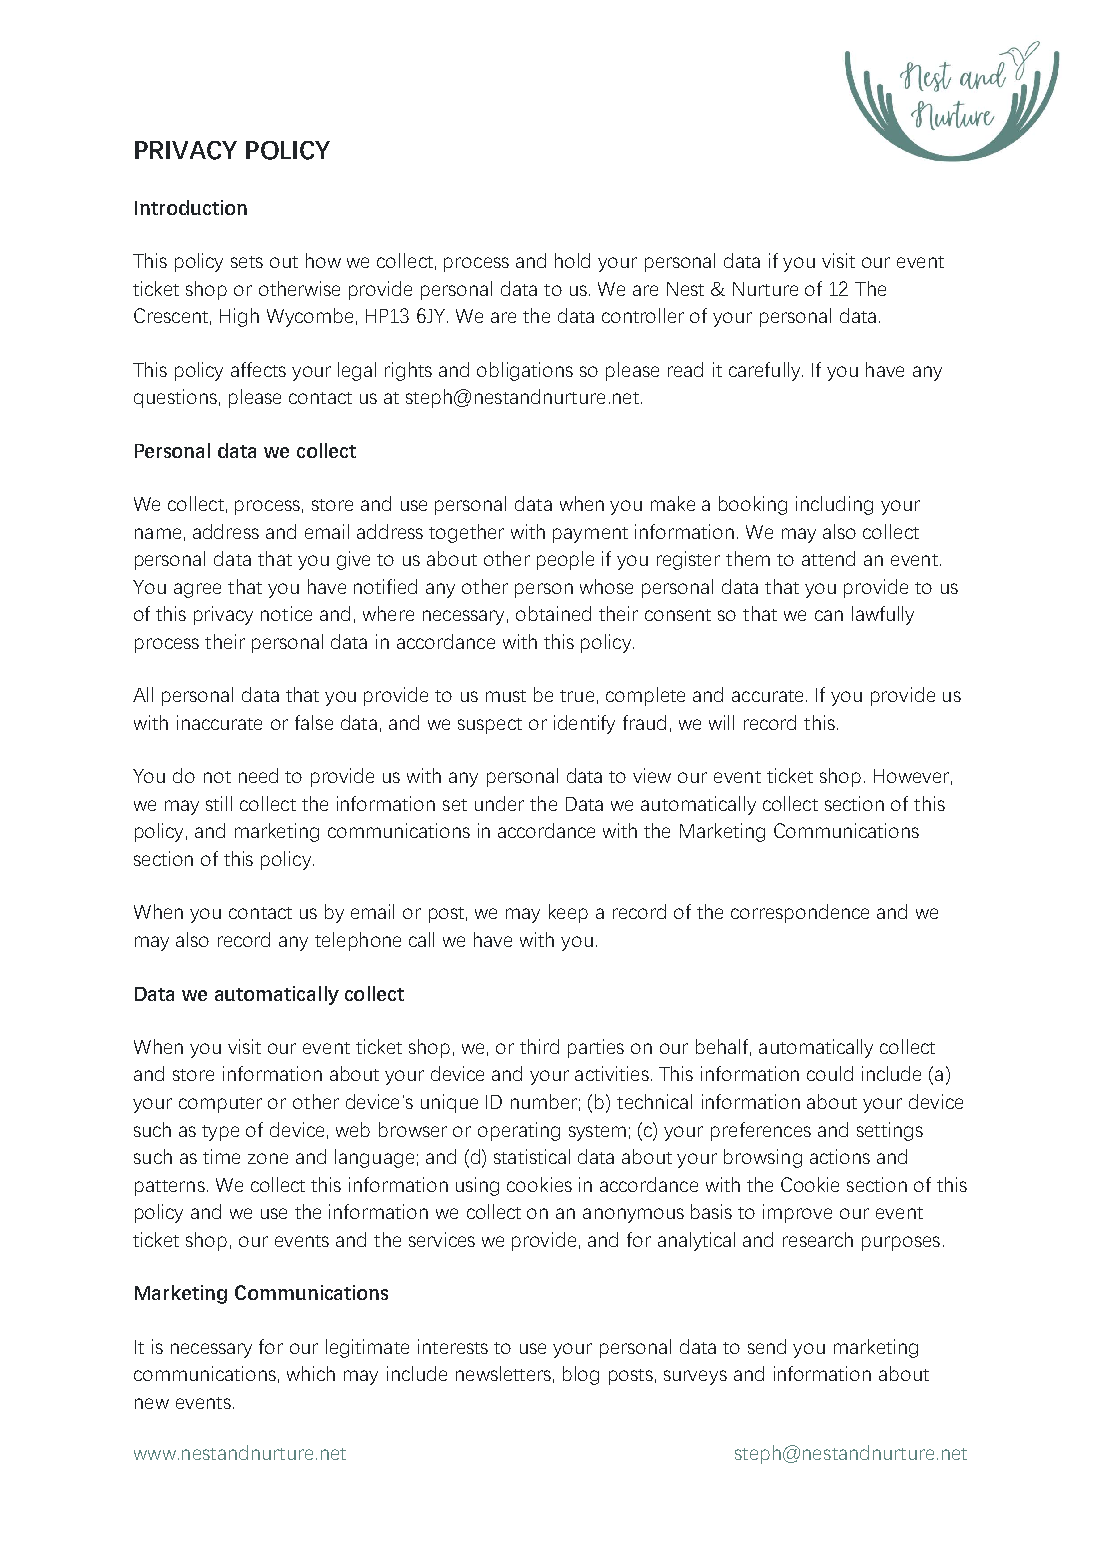 This image has width=1101, height=1557. I want to click on need, so click(258, 775).
